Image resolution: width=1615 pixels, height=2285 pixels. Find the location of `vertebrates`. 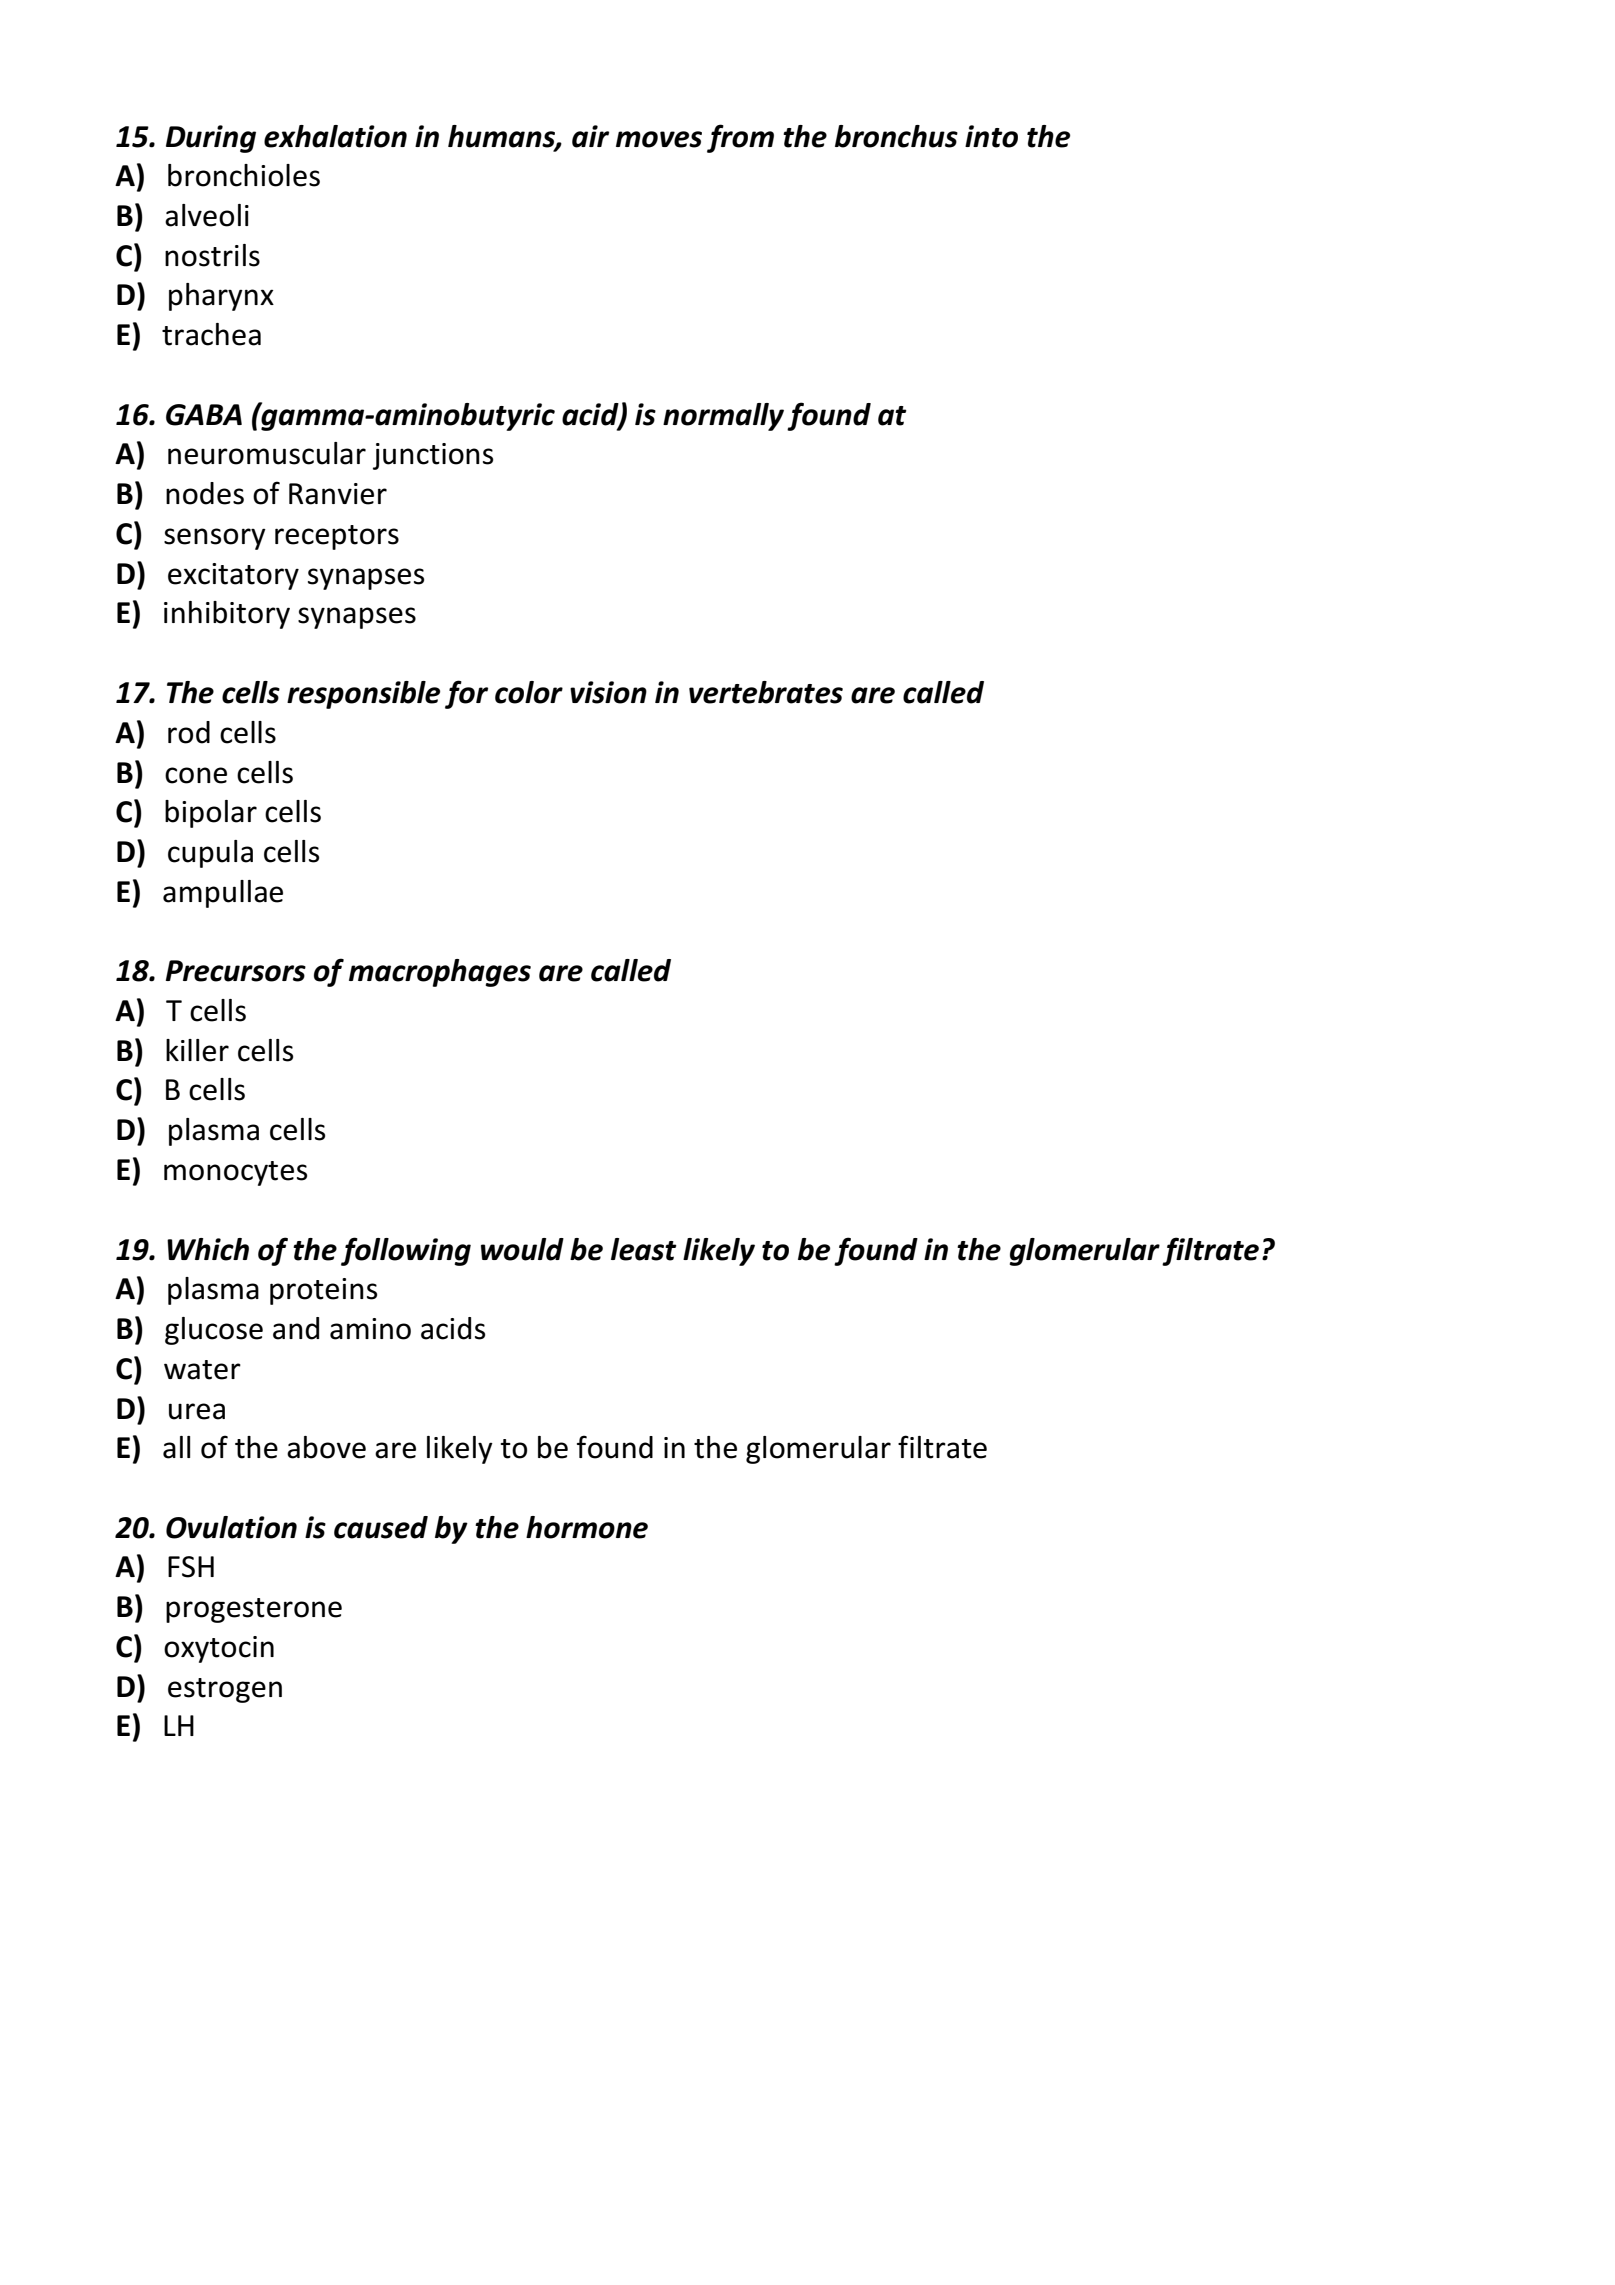

vertebrates is located at coordinates (766, 692).
